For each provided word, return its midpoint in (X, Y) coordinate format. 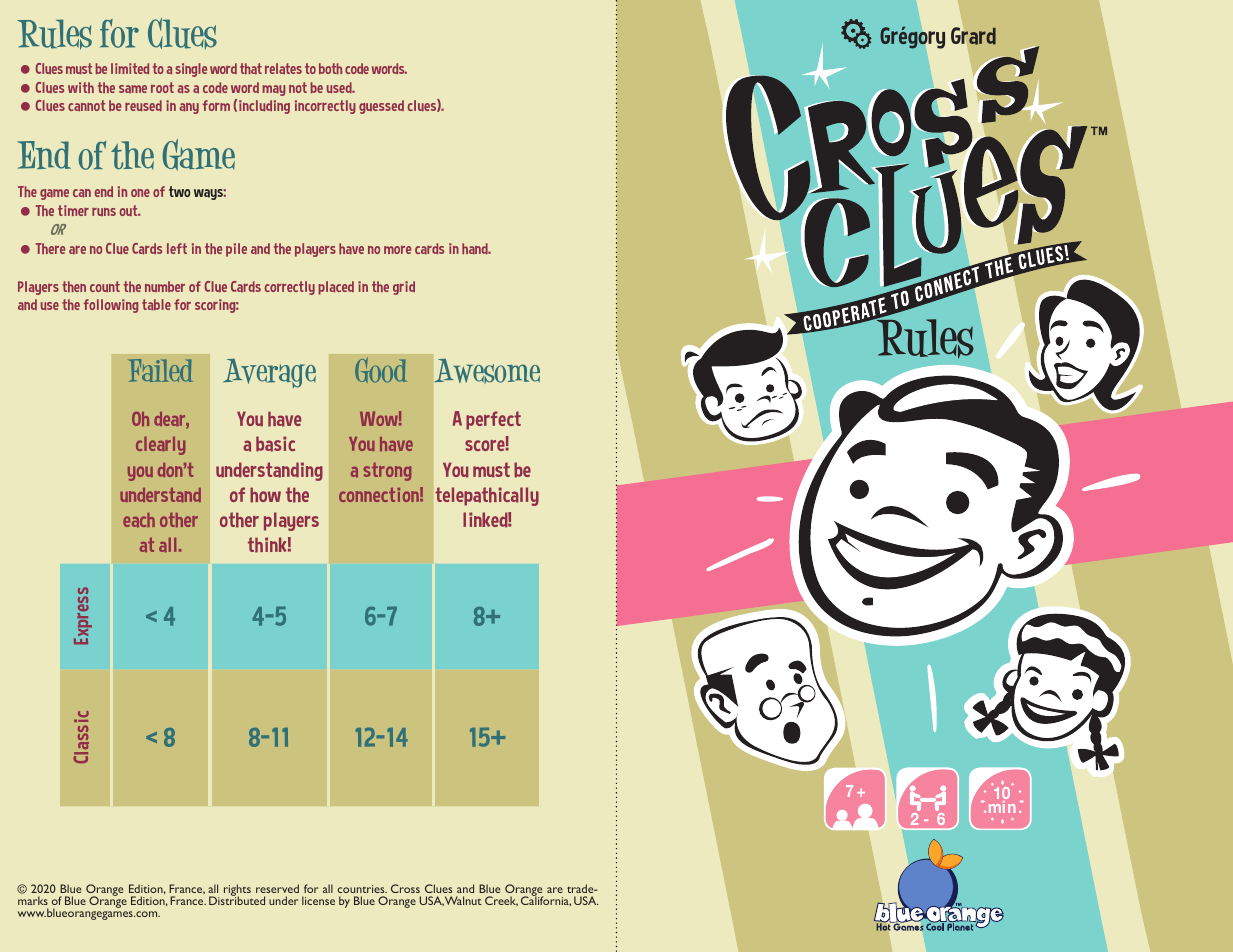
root (162, 87)
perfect (493, 420)
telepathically (487, 496)
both (330, 68)
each (139, 520)
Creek (501, 901)
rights (237, 891)
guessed (381, 107)
